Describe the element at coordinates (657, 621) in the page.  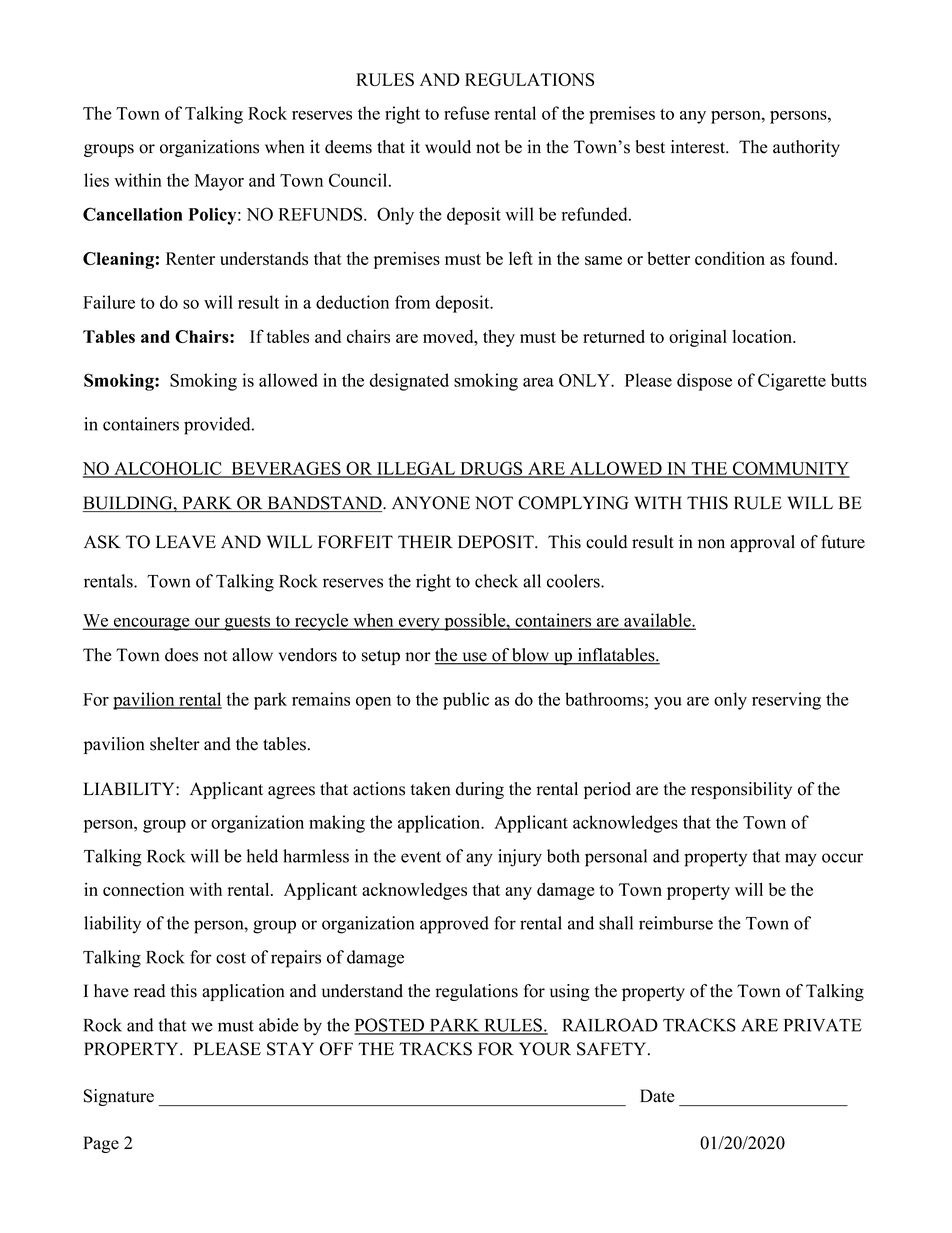
I see `available` at that location.
